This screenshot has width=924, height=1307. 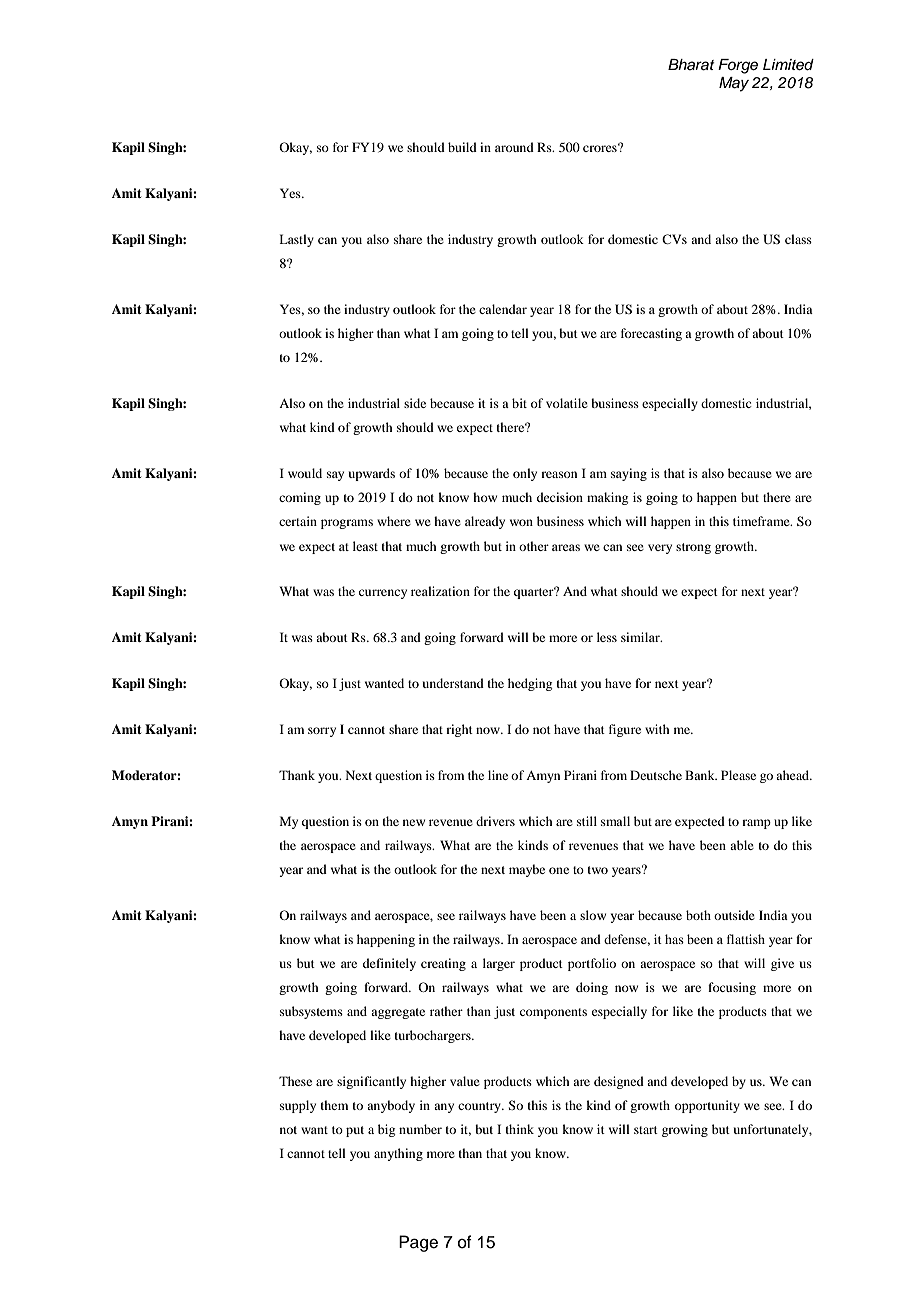 What do you see at coordinates (414, 822) in the screenshot?
I see `new` at bounding box center [414, 822].
